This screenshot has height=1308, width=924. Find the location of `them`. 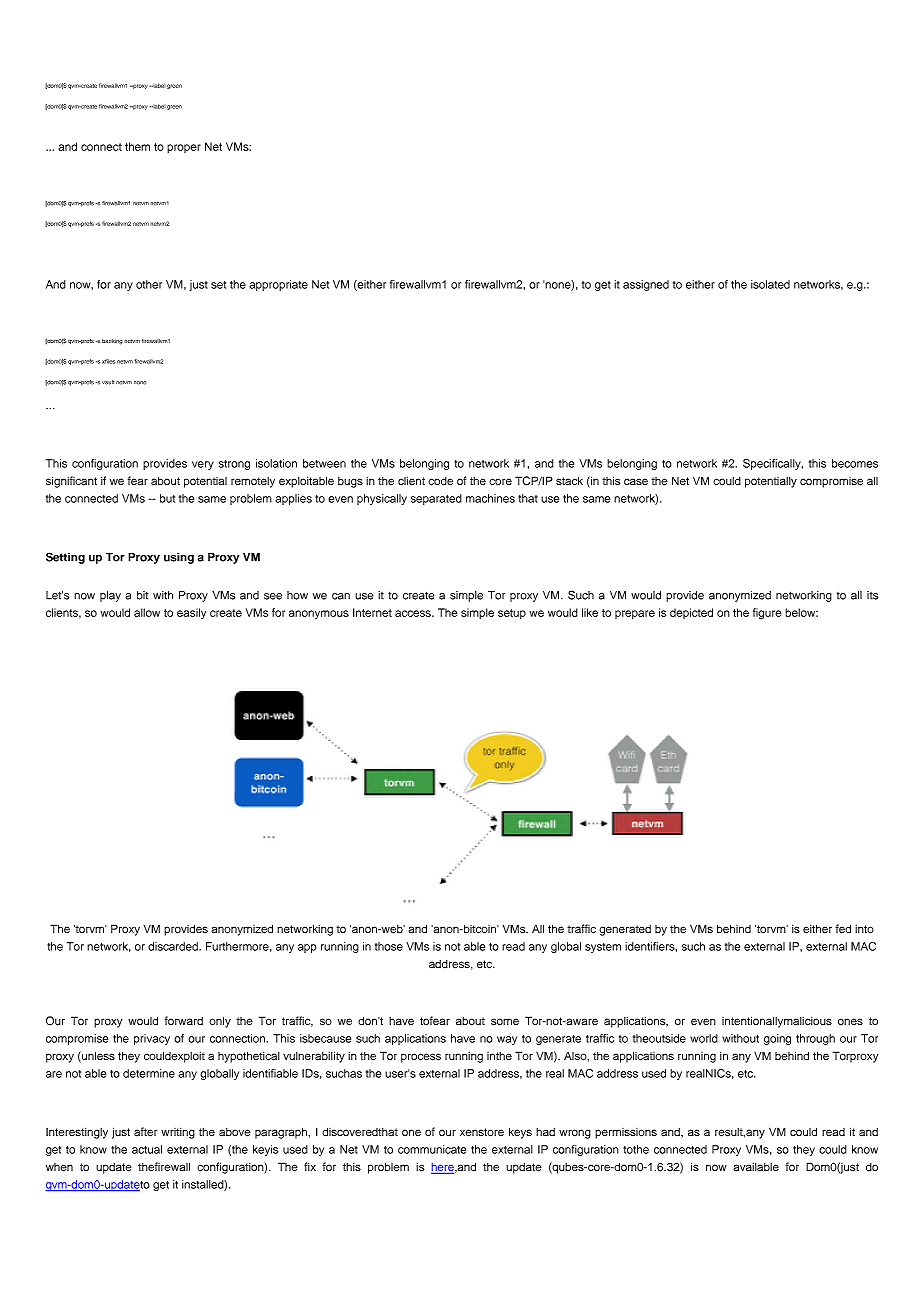

them is located at coordinates (137, 146).
